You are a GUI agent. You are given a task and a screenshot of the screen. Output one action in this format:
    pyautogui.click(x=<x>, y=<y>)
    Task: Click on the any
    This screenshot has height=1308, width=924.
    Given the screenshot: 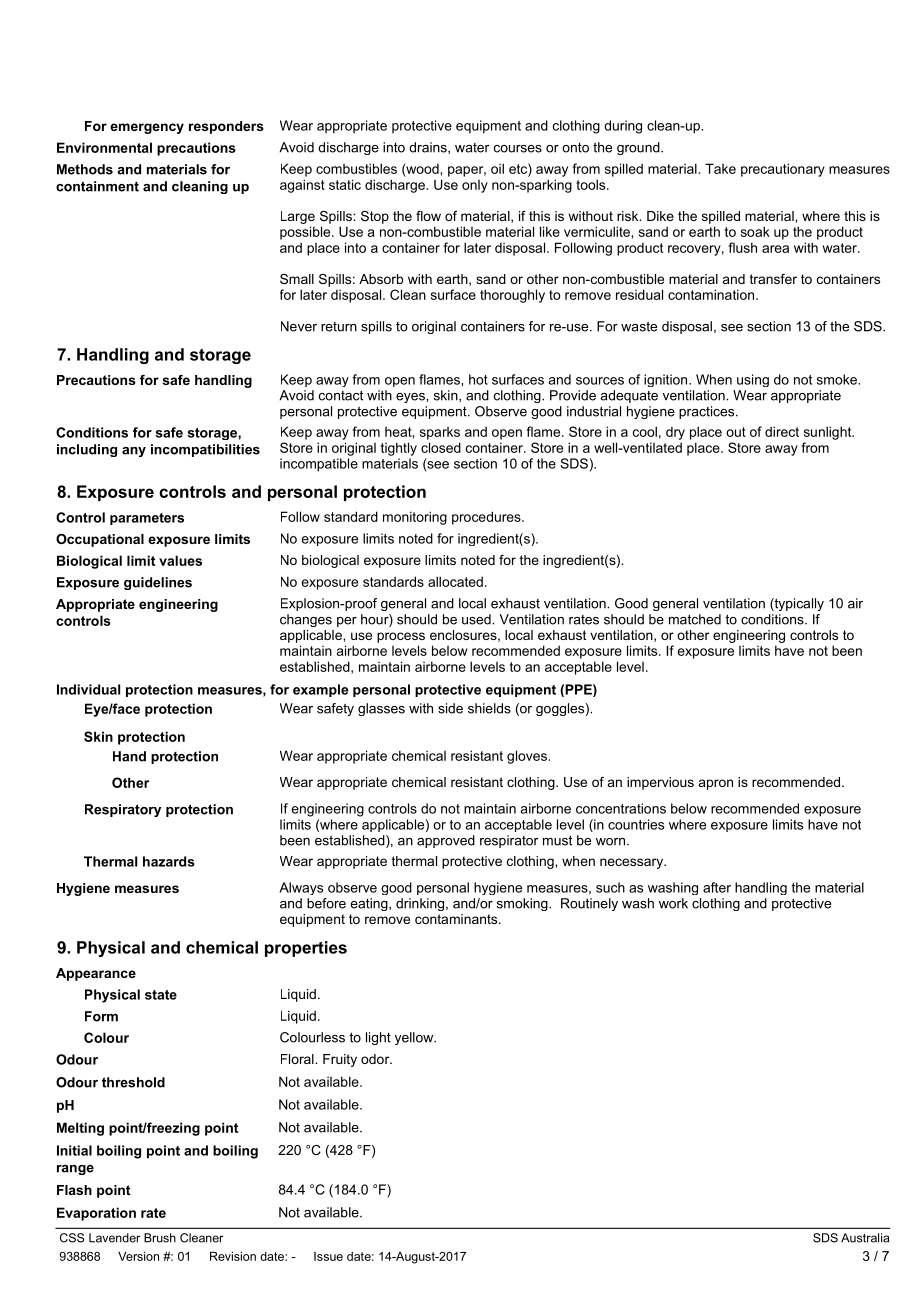 What is the action you would take?
    pyautogui.click(x=134, y=452)
